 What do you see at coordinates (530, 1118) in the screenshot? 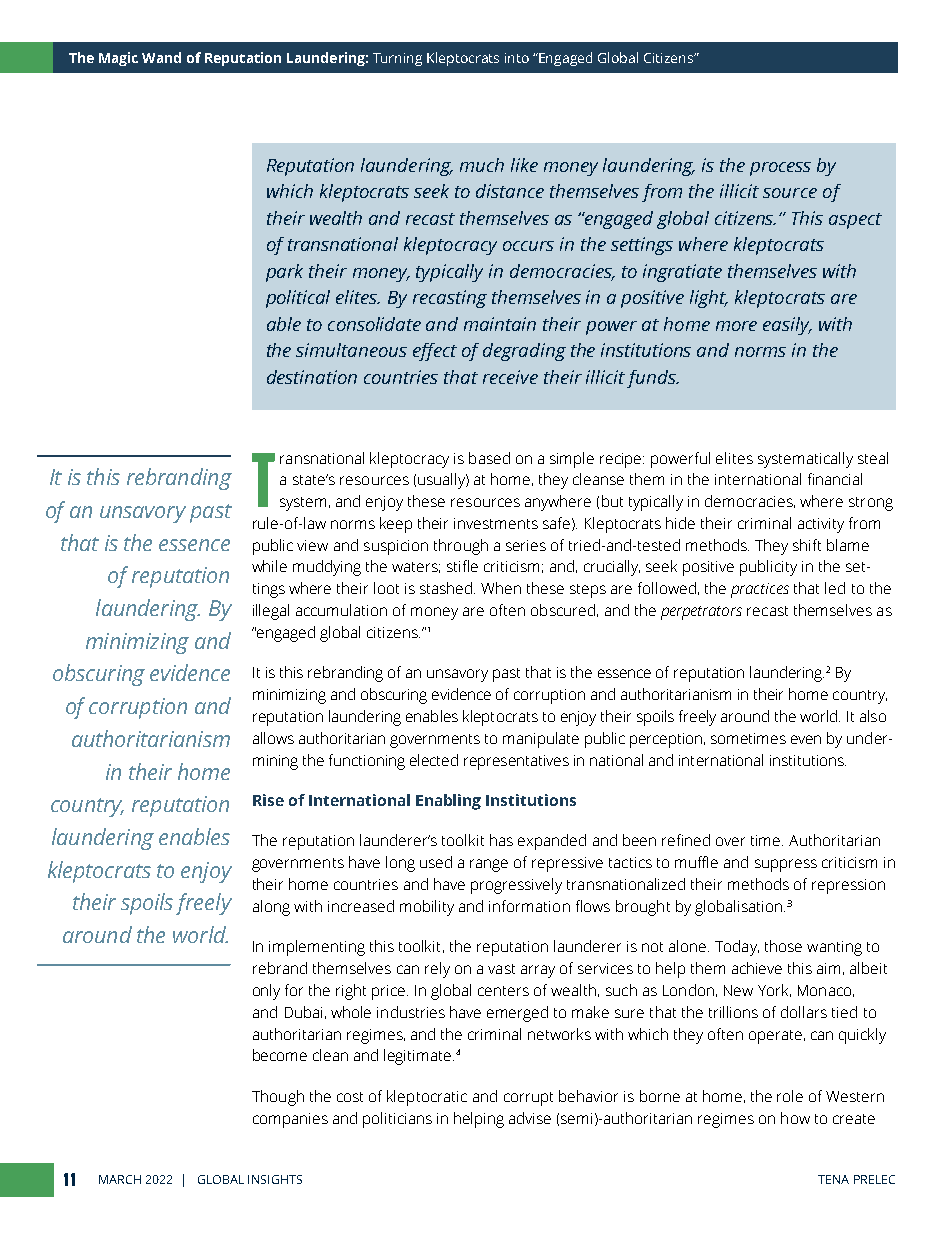
I see `advise` at bounding box center [530, 1118].
